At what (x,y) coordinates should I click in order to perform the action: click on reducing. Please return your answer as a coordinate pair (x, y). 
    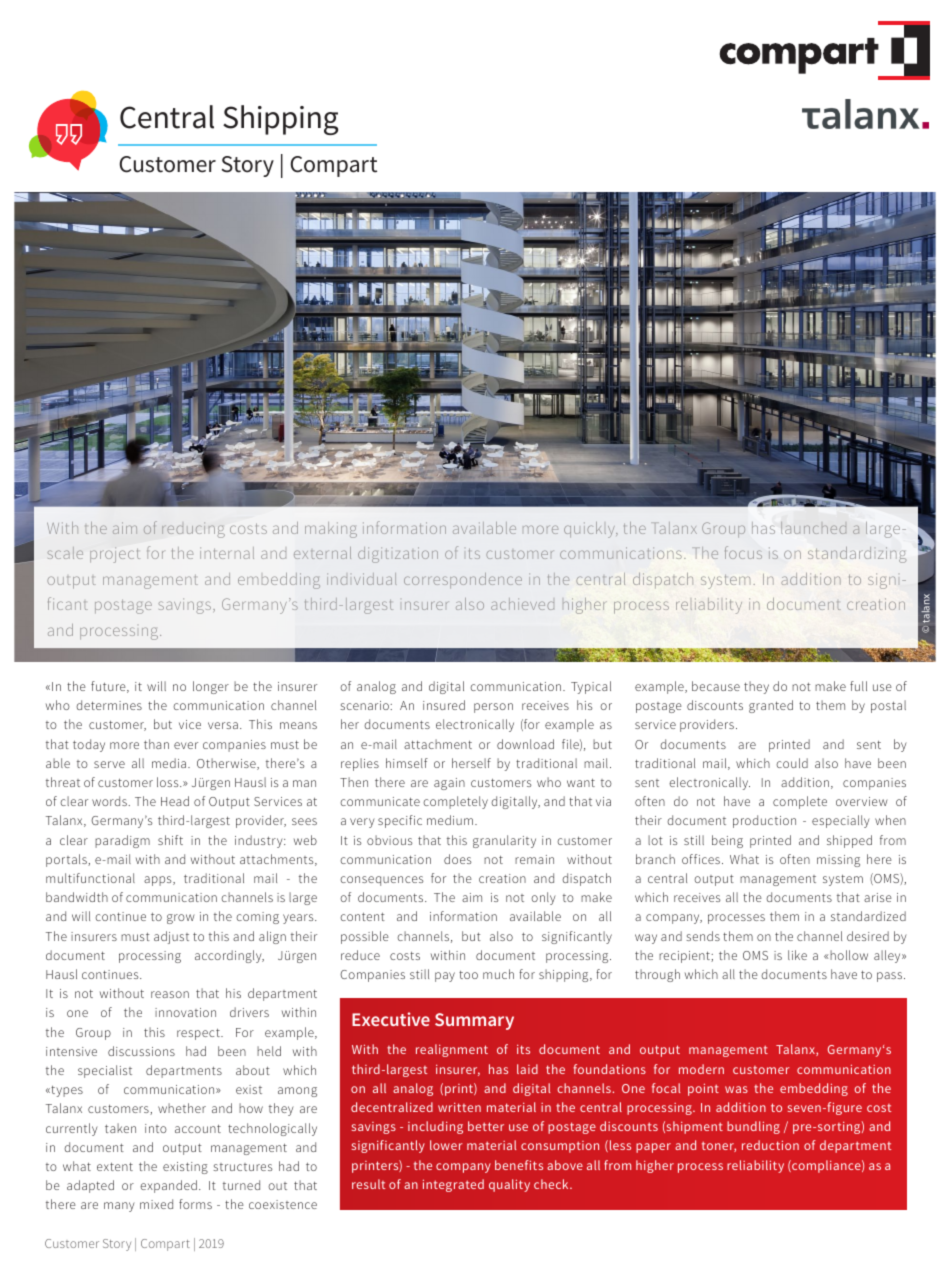
    Looking at the image, I should click on (193, 530).
